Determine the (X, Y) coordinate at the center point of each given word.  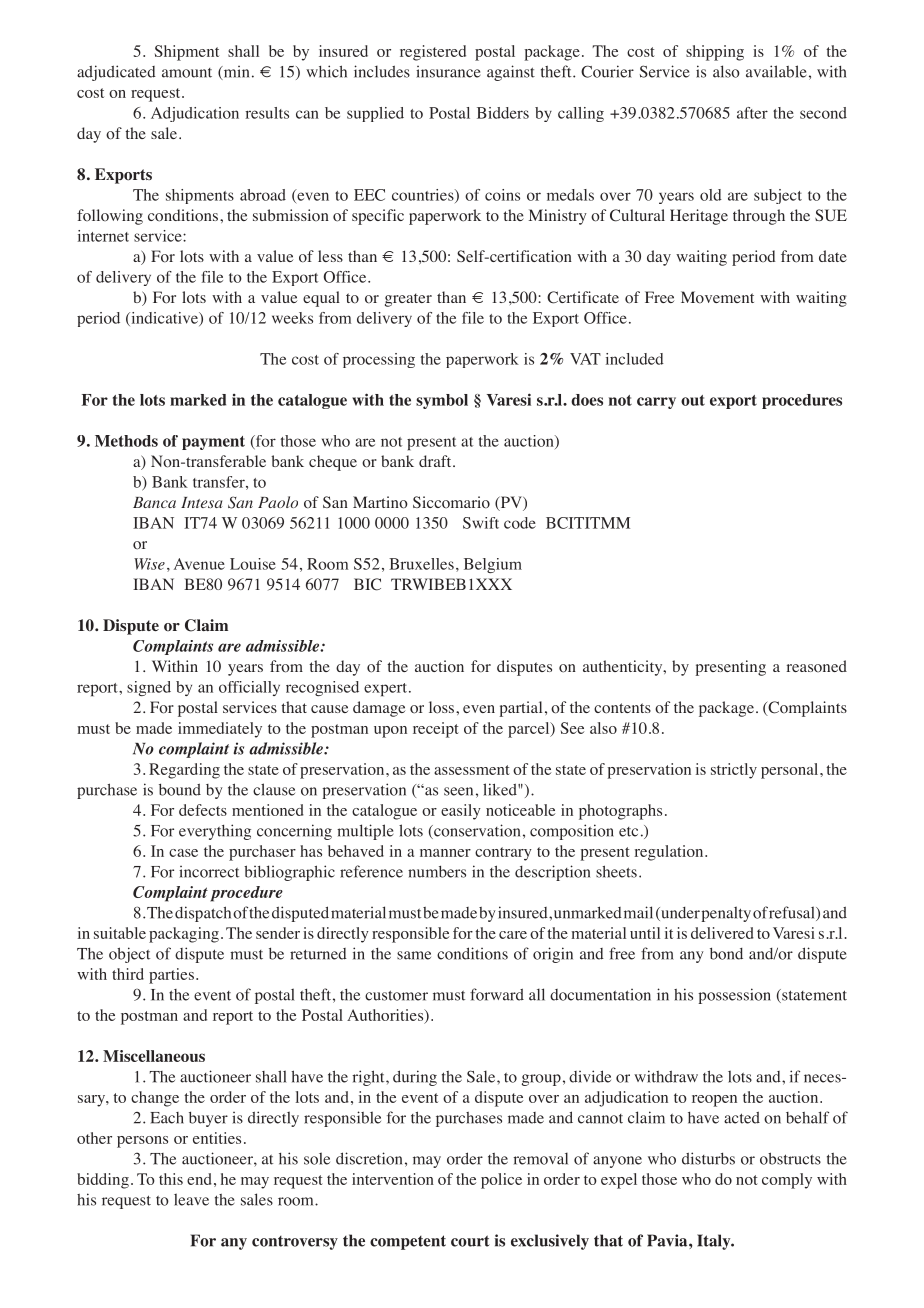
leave (191, 1199)
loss (443, 707)
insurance (448, 72)
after (752, 113)
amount (187, 73)
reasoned (816, 666)
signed (149, 688)
